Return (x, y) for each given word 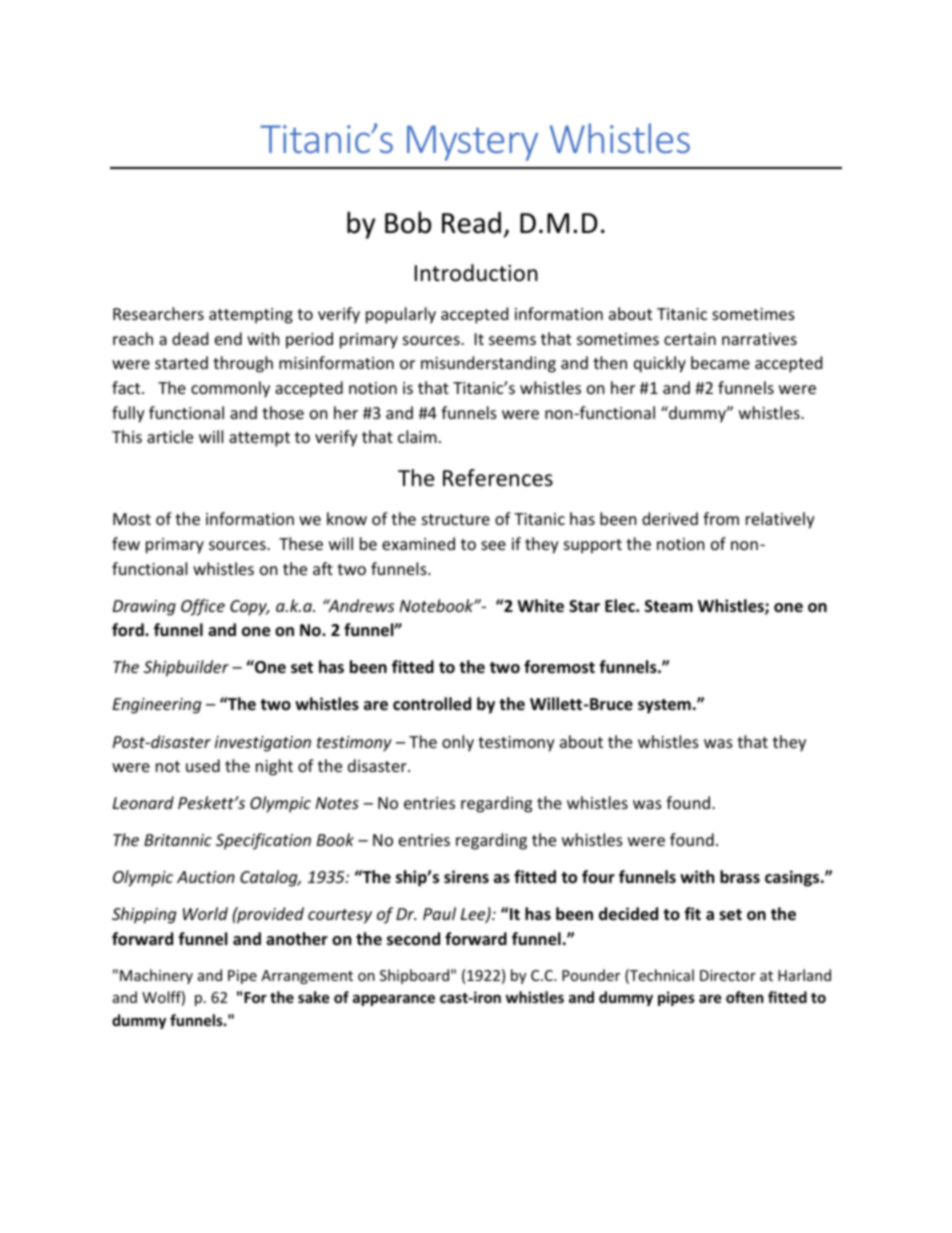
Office (203, 607)
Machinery (156, 976)
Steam (669, 606)
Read (471, 223)
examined (418, 543)
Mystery (472, 143)
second (413, 939)
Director (728, 975)
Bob (408, 222)
